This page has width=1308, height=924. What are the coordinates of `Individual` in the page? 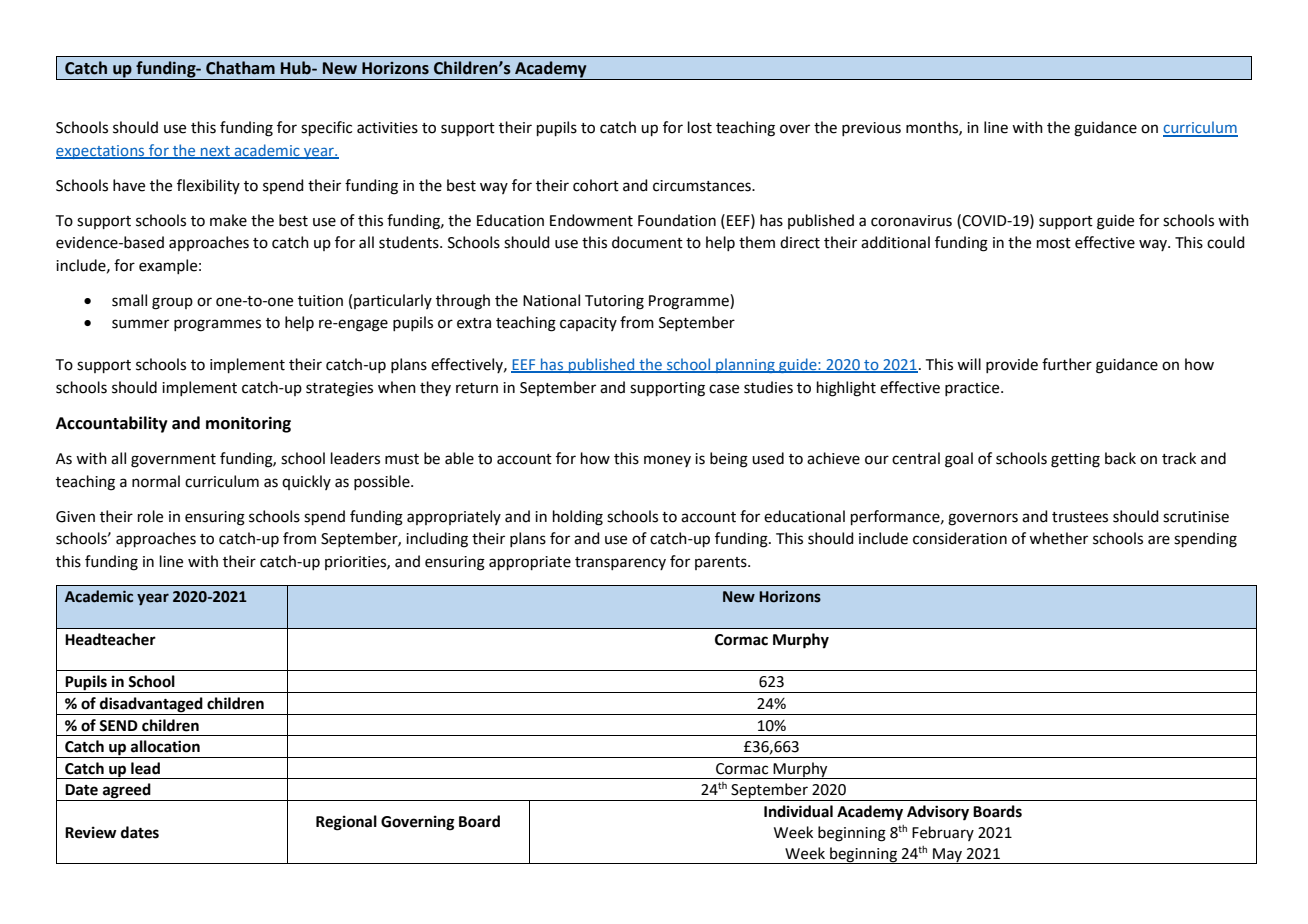 It's located at (798, 811).
